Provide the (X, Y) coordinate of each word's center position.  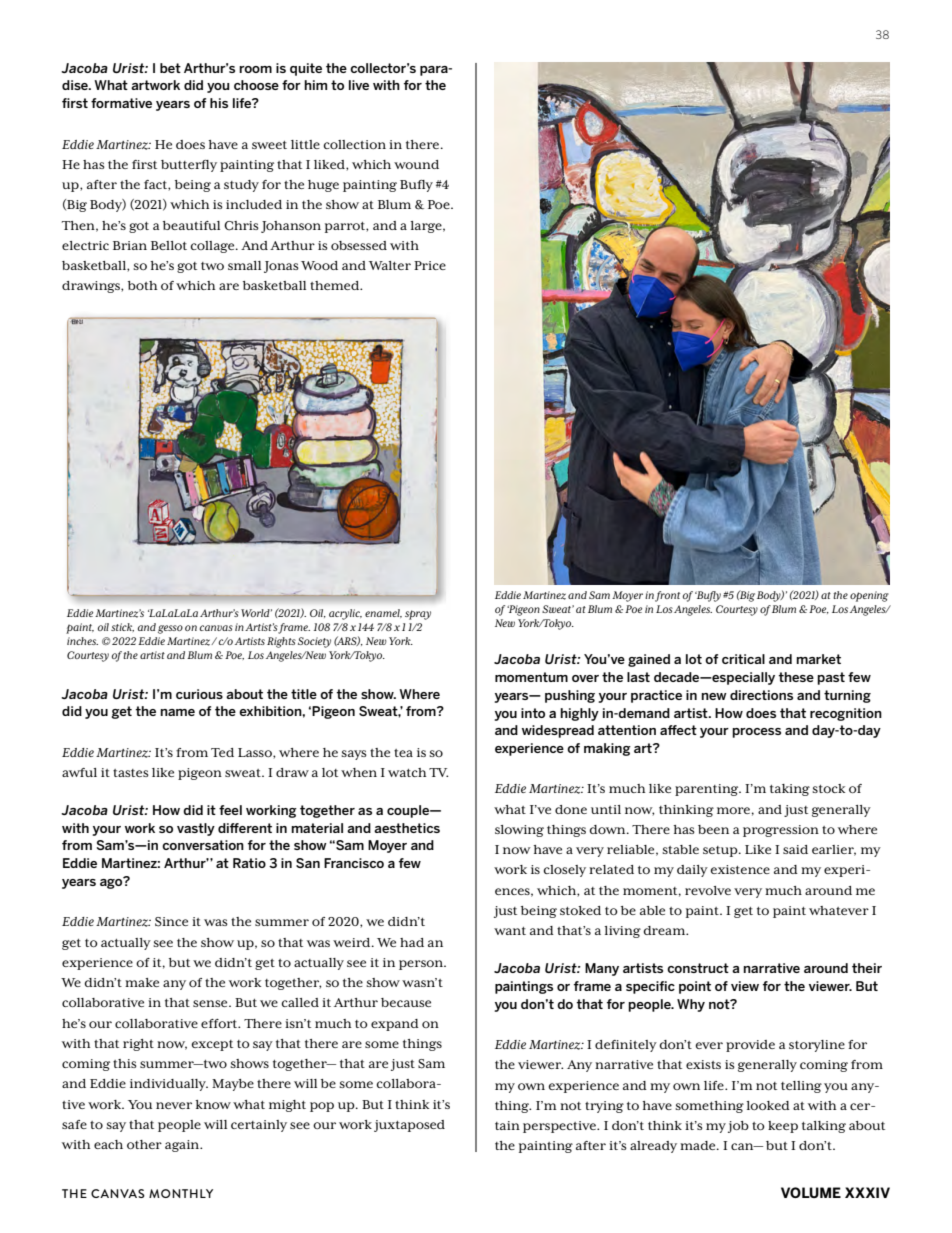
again (183, 1146)
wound (416, 164)
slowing (519, 831)
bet (170, 68)
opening (869, 596)
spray (418, 615)
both (143, 285)
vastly (196, 829)
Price (430, 265)
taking (790, 790)
